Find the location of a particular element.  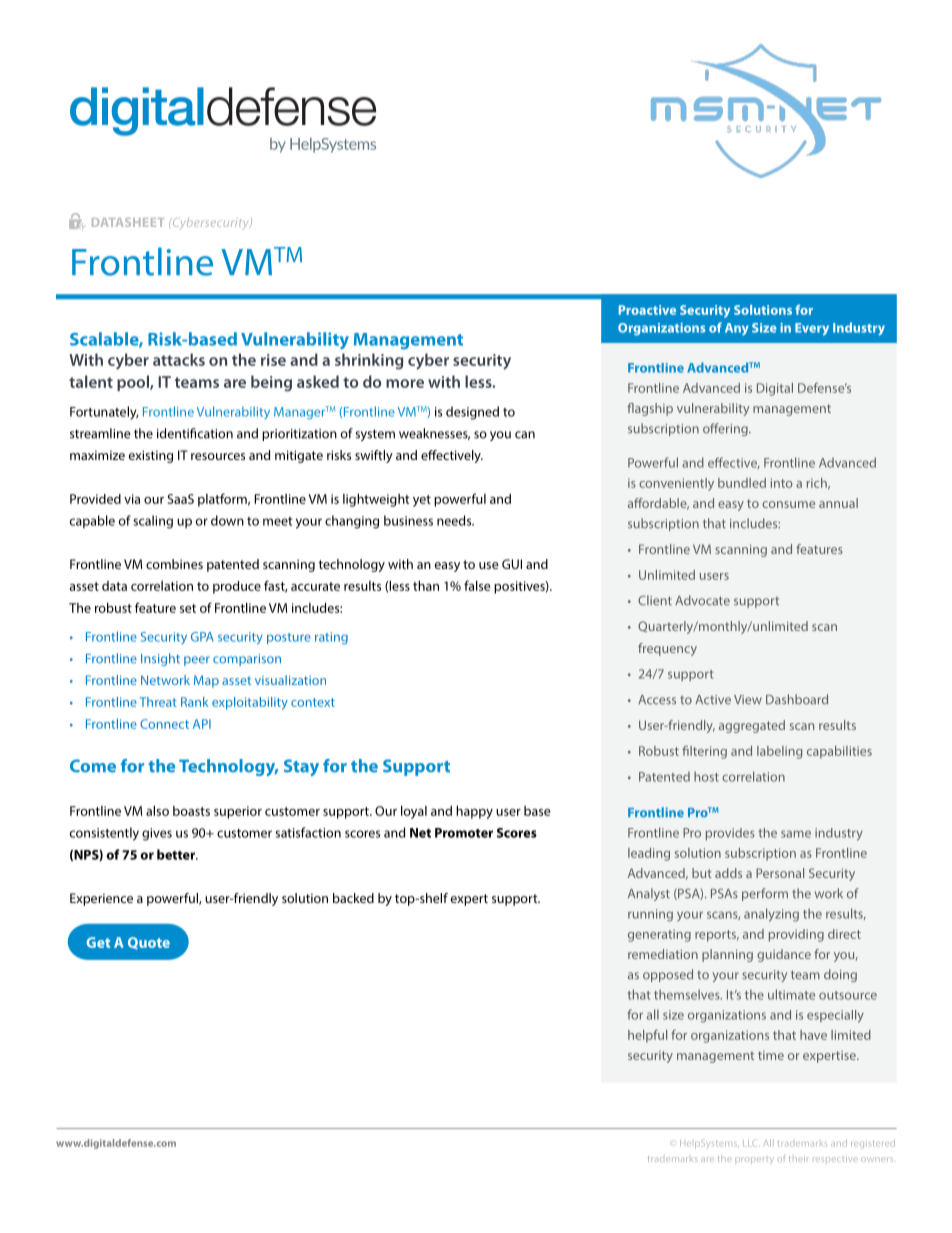

more is located at coordinates (405, 383).
